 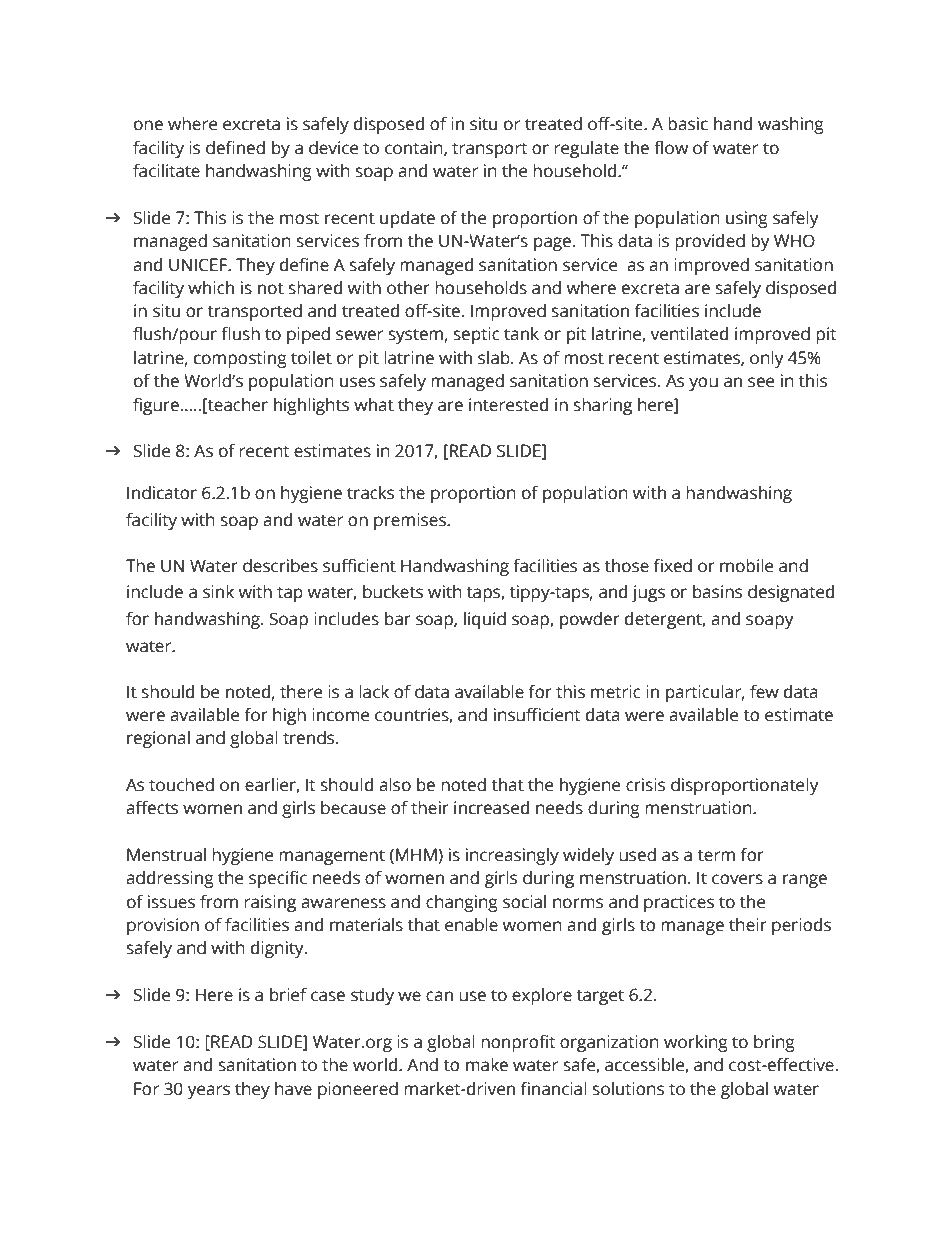 What do you see at coordinates (218, 592) in the document?
I see `sink` at bounding box center [218, 592].
